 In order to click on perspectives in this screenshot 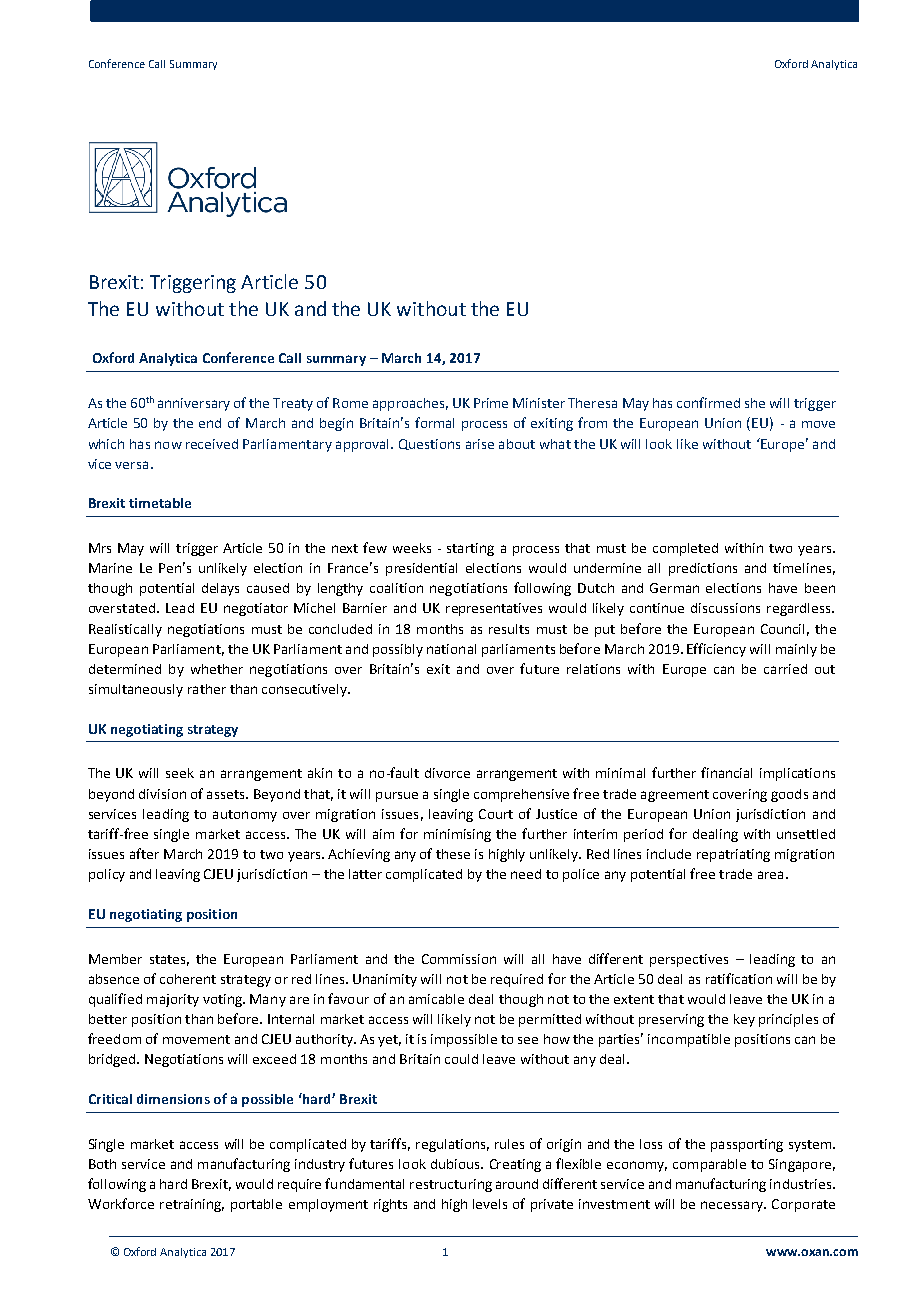, I will do `click(689, 960)`.
